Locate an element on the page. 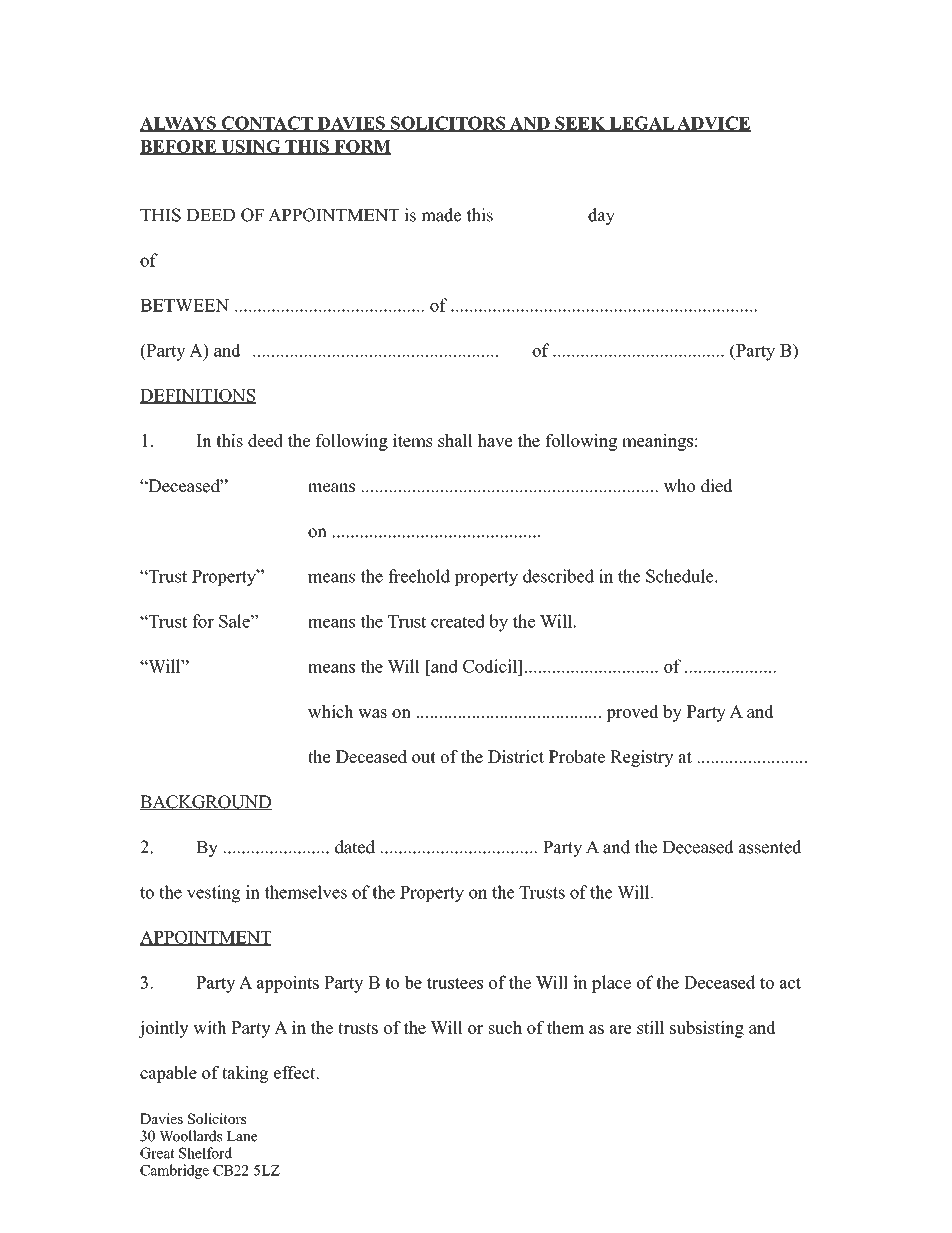 The width and height of the page is (952, 1233). made is located at coordinates (441, 215).
